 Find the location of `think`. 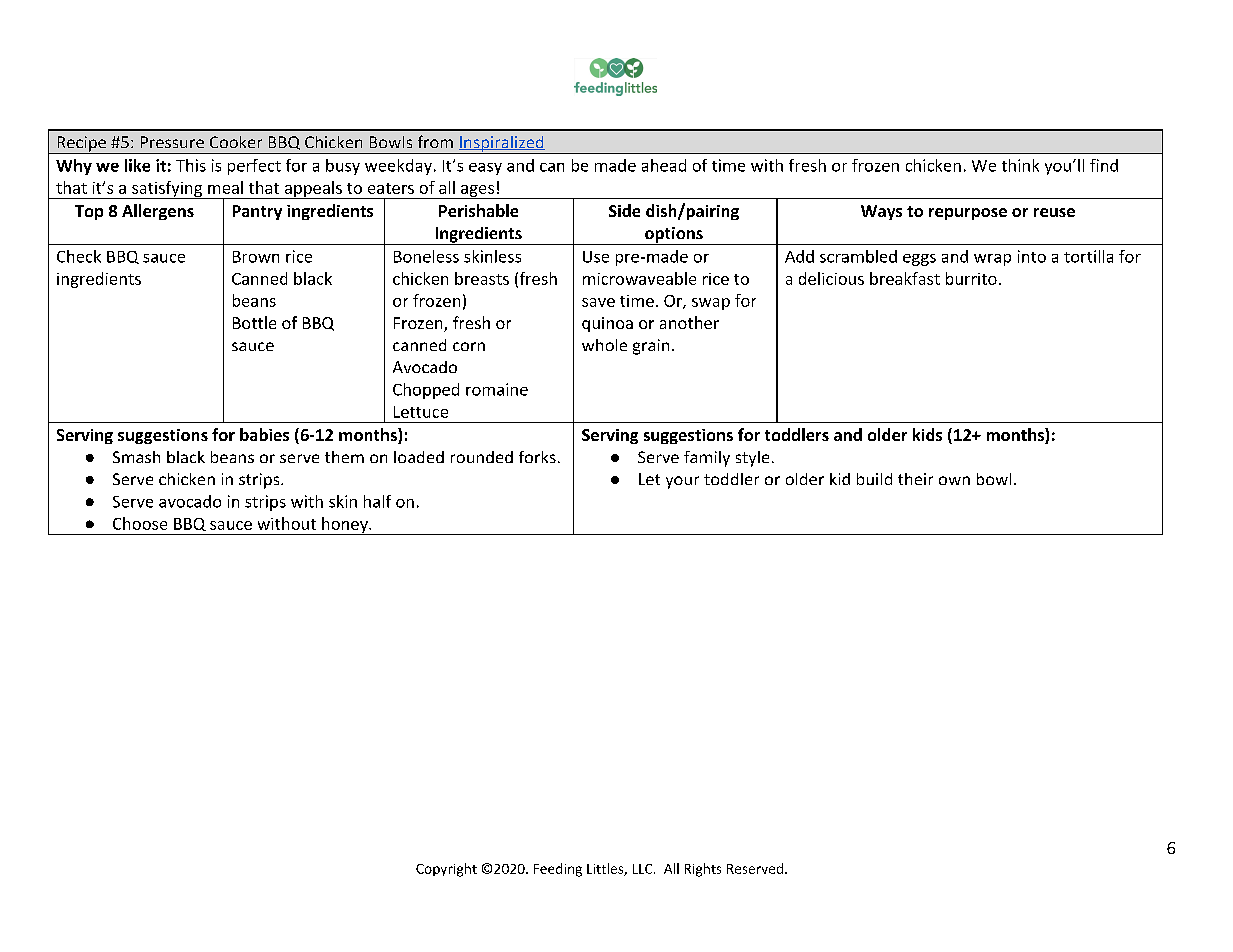

think is located at coordinates (1020, 165).
